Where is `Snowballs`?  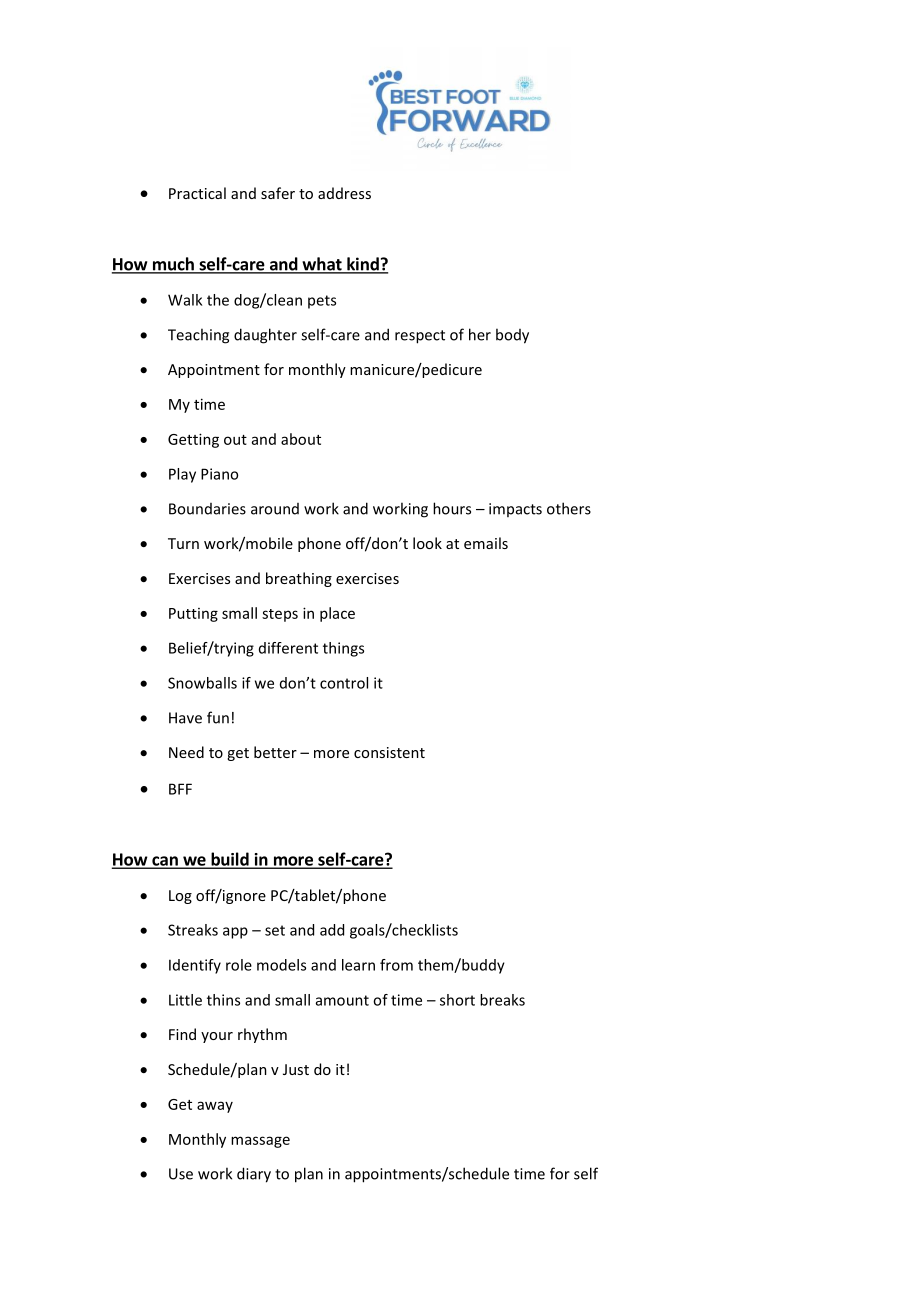 Snowballs is located at coordinates (202, 683).
